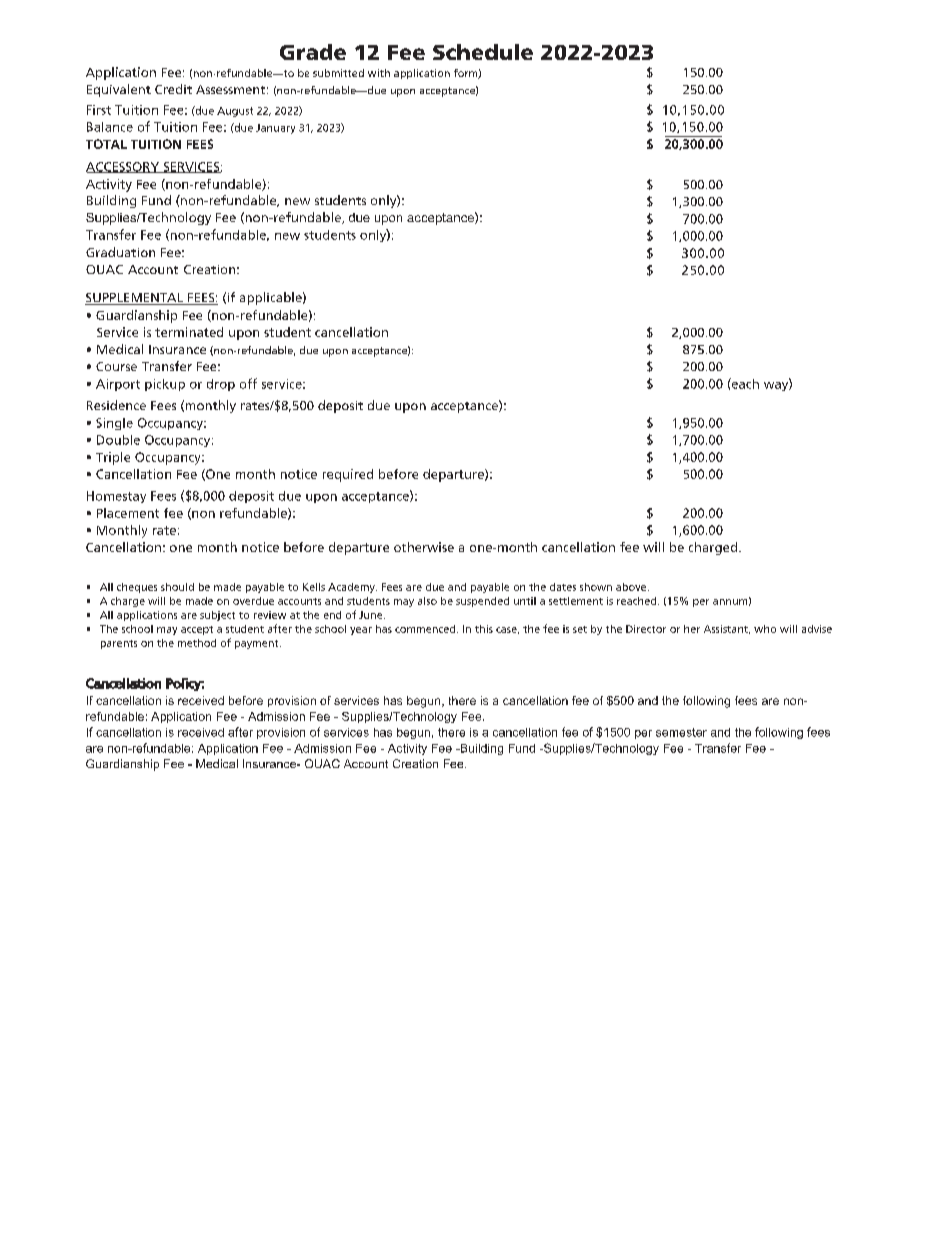 The image size is (952, 1233). Describe the element at coordinates (348, 475) in the screenshot. I see `required` at that location.
